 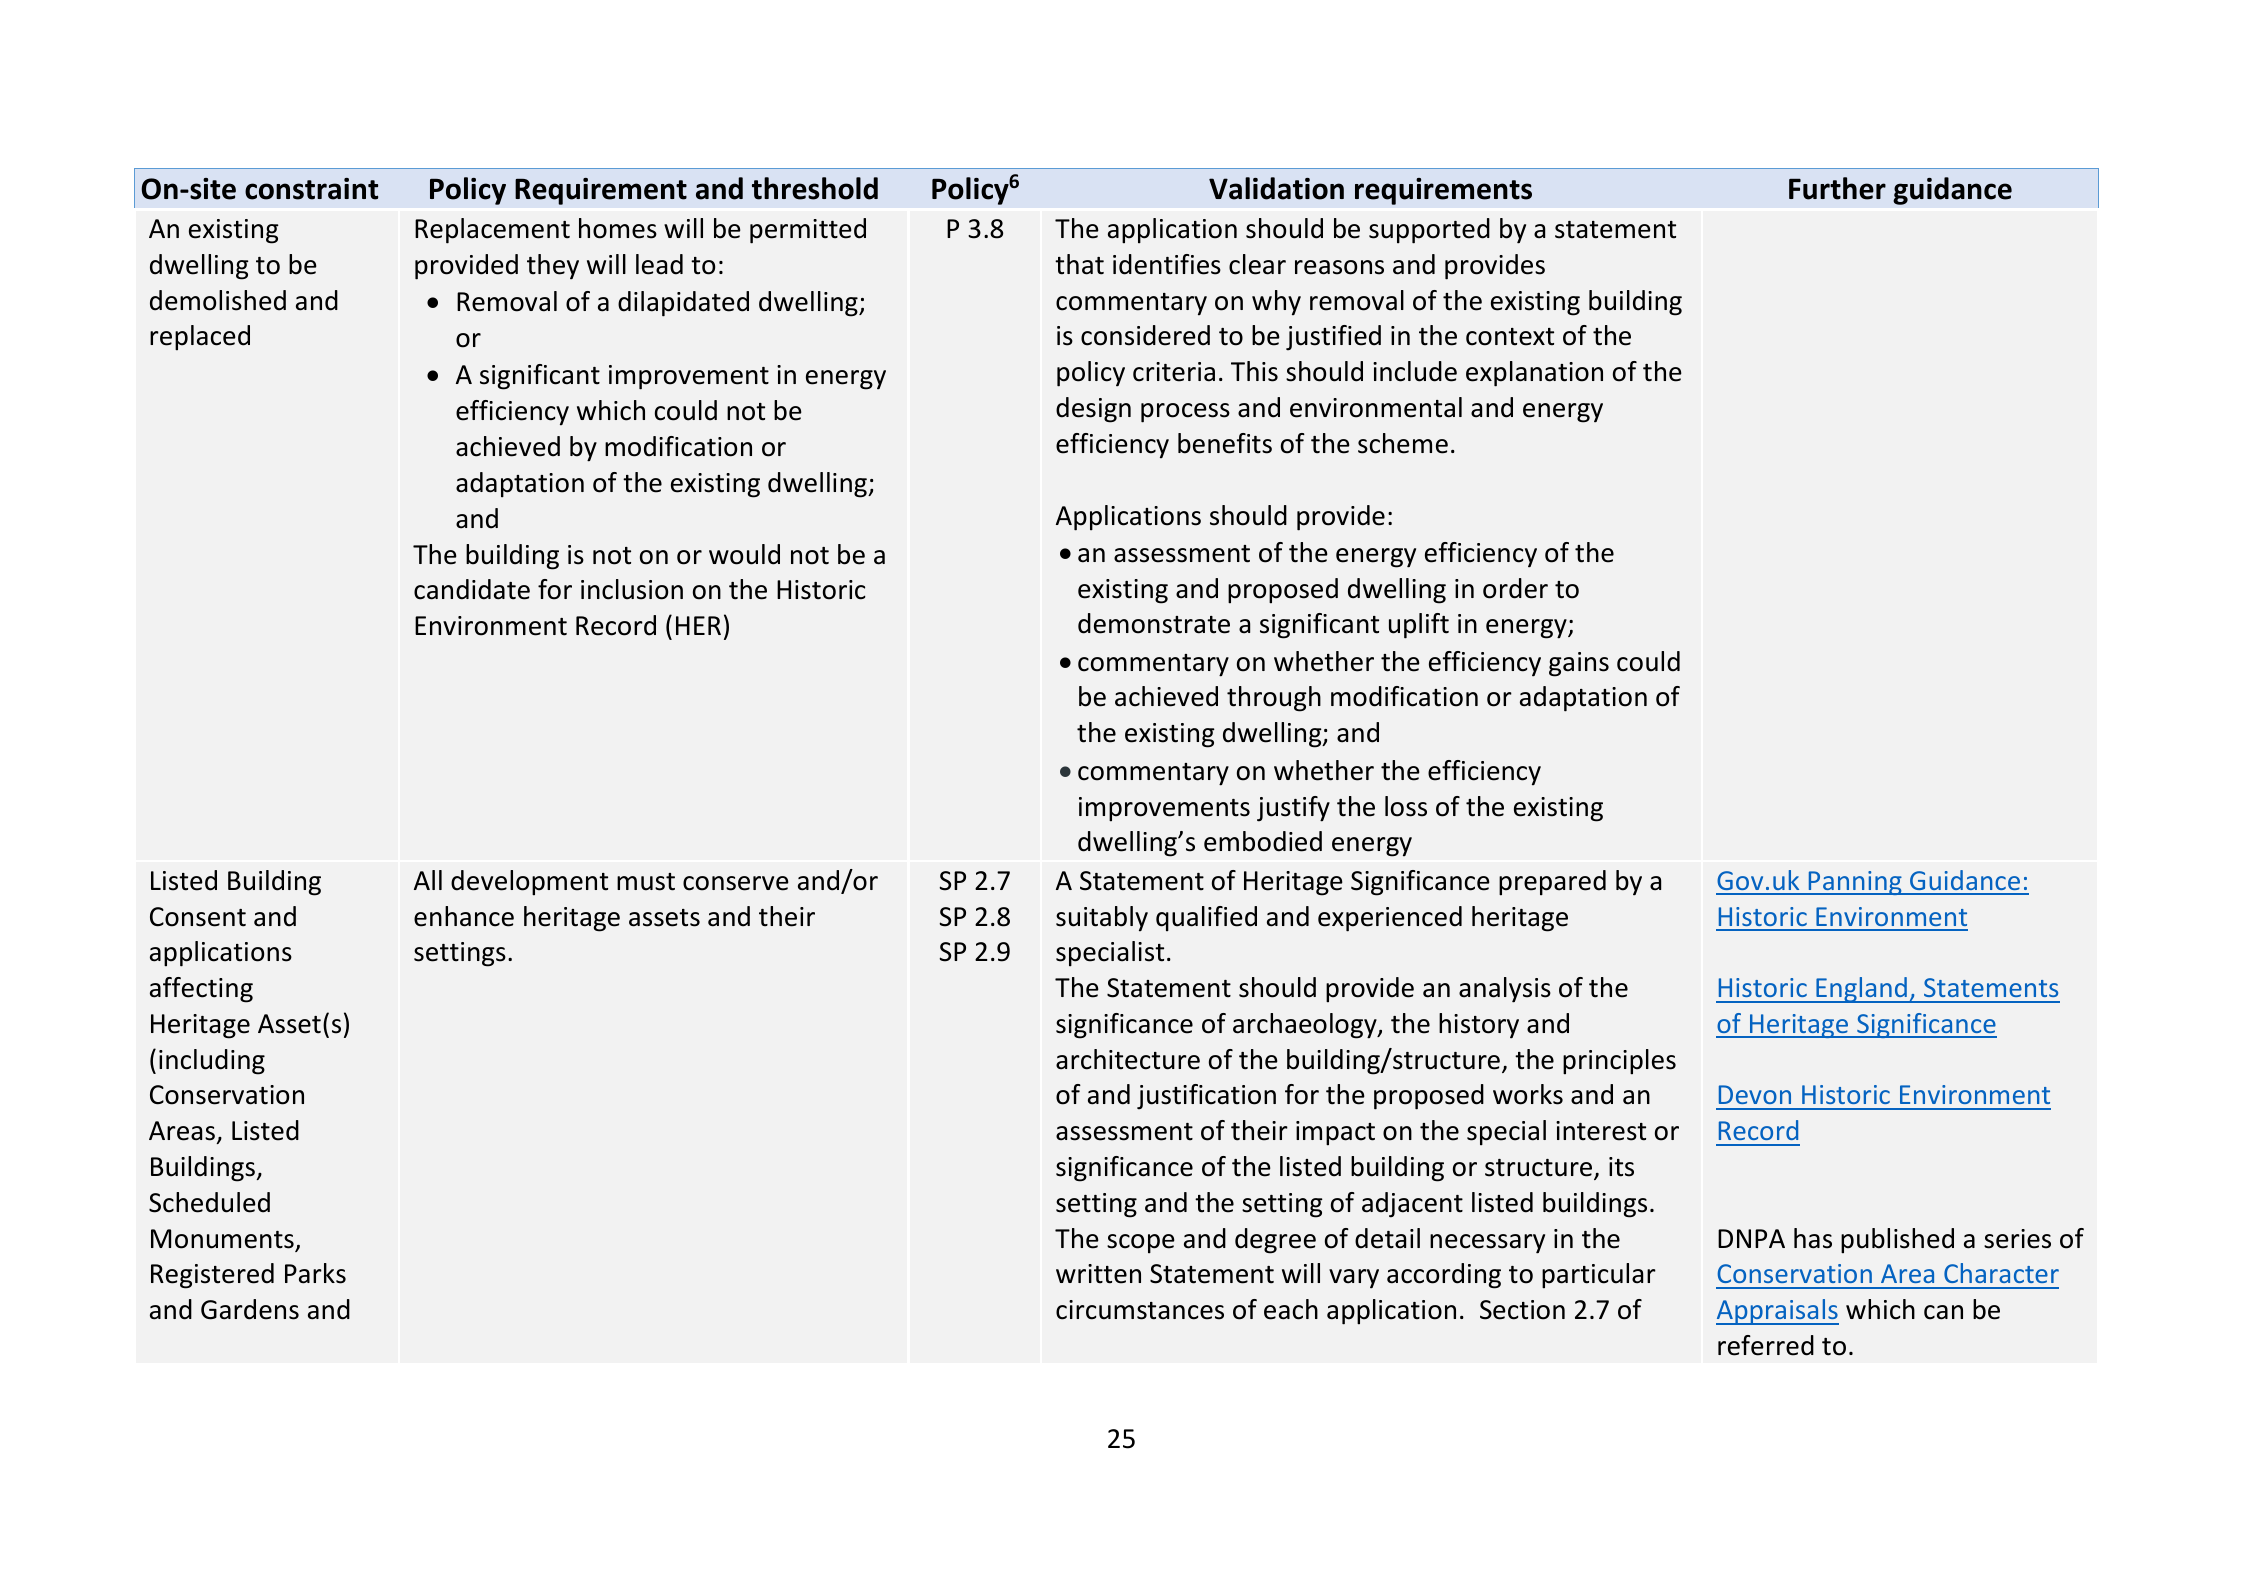 What do you see at coordinates (1515, 588) in the image?
I see `order` at bounding box center [1515, 588].
